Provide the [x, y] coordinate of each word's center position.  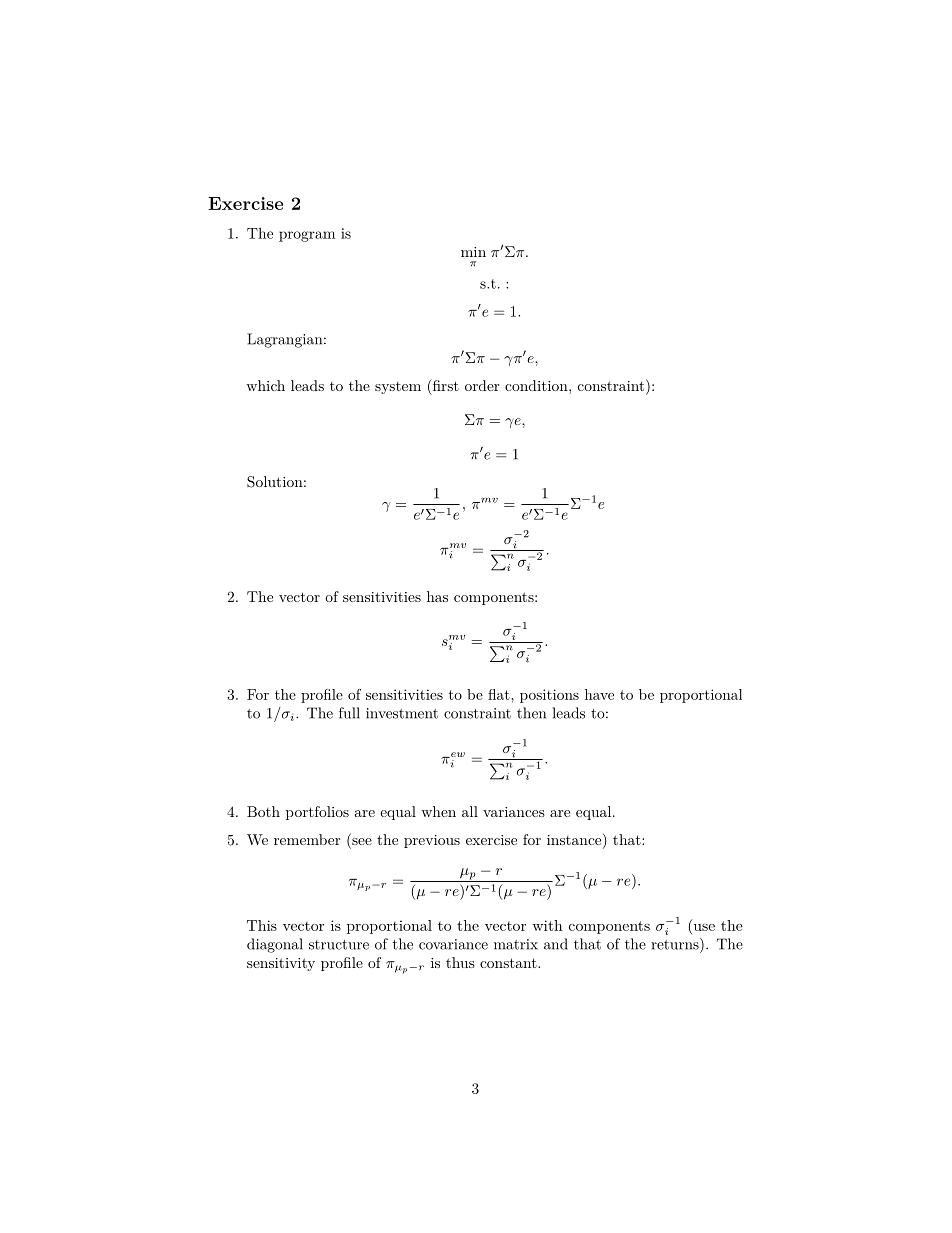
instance [574, 840]
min [473, 252]
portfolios [317, 813]
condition [537, 385]
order [482, 385]
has [437, 596]
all [470, 811]
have [599, 694]
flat [499, 694]
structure [339, 945]
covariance [453, 944]
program [307, 236]
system [398, 388]
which [265, 385]
